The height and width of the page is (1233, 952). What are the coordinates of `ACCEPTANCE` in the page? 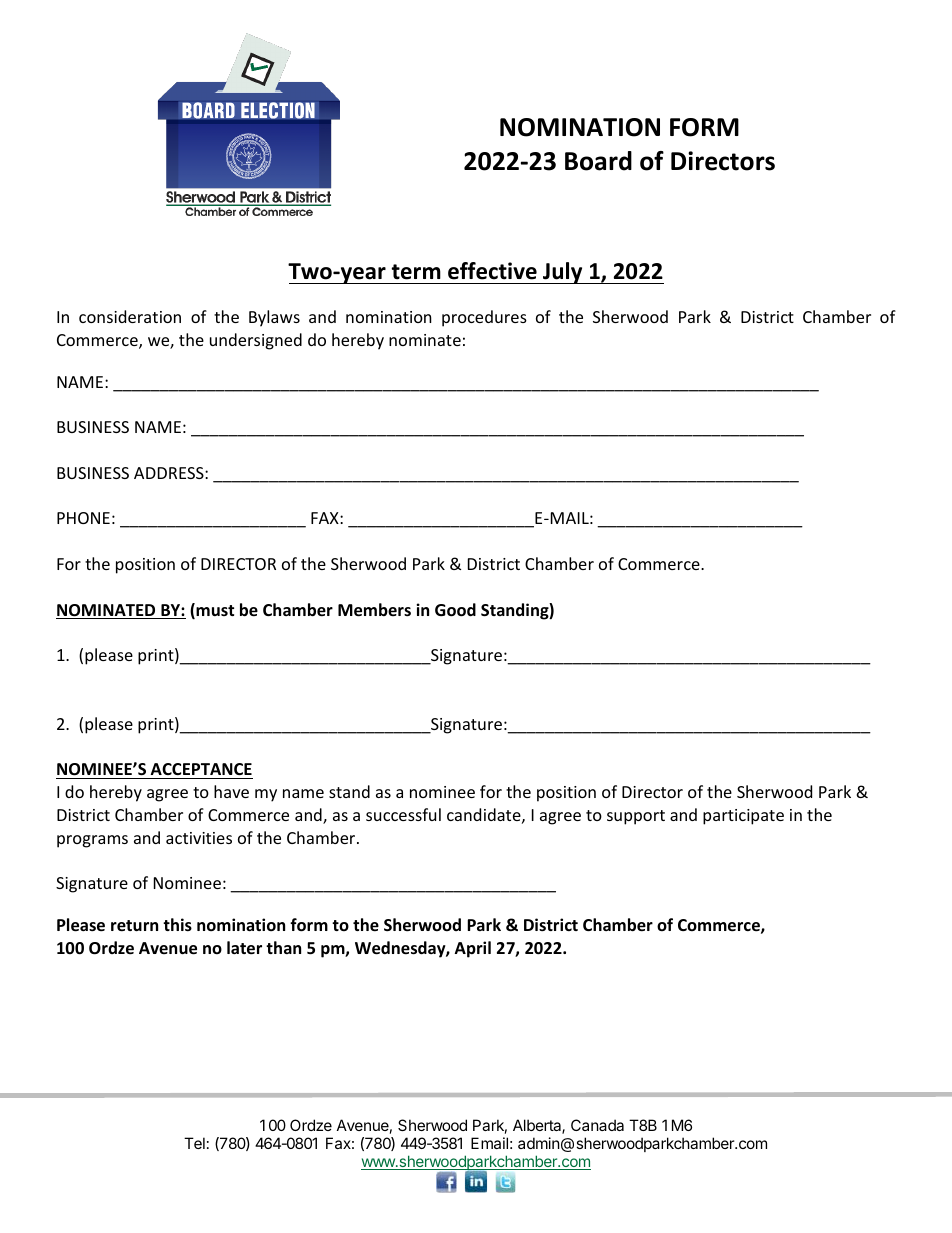 It's located at (201, 769).
